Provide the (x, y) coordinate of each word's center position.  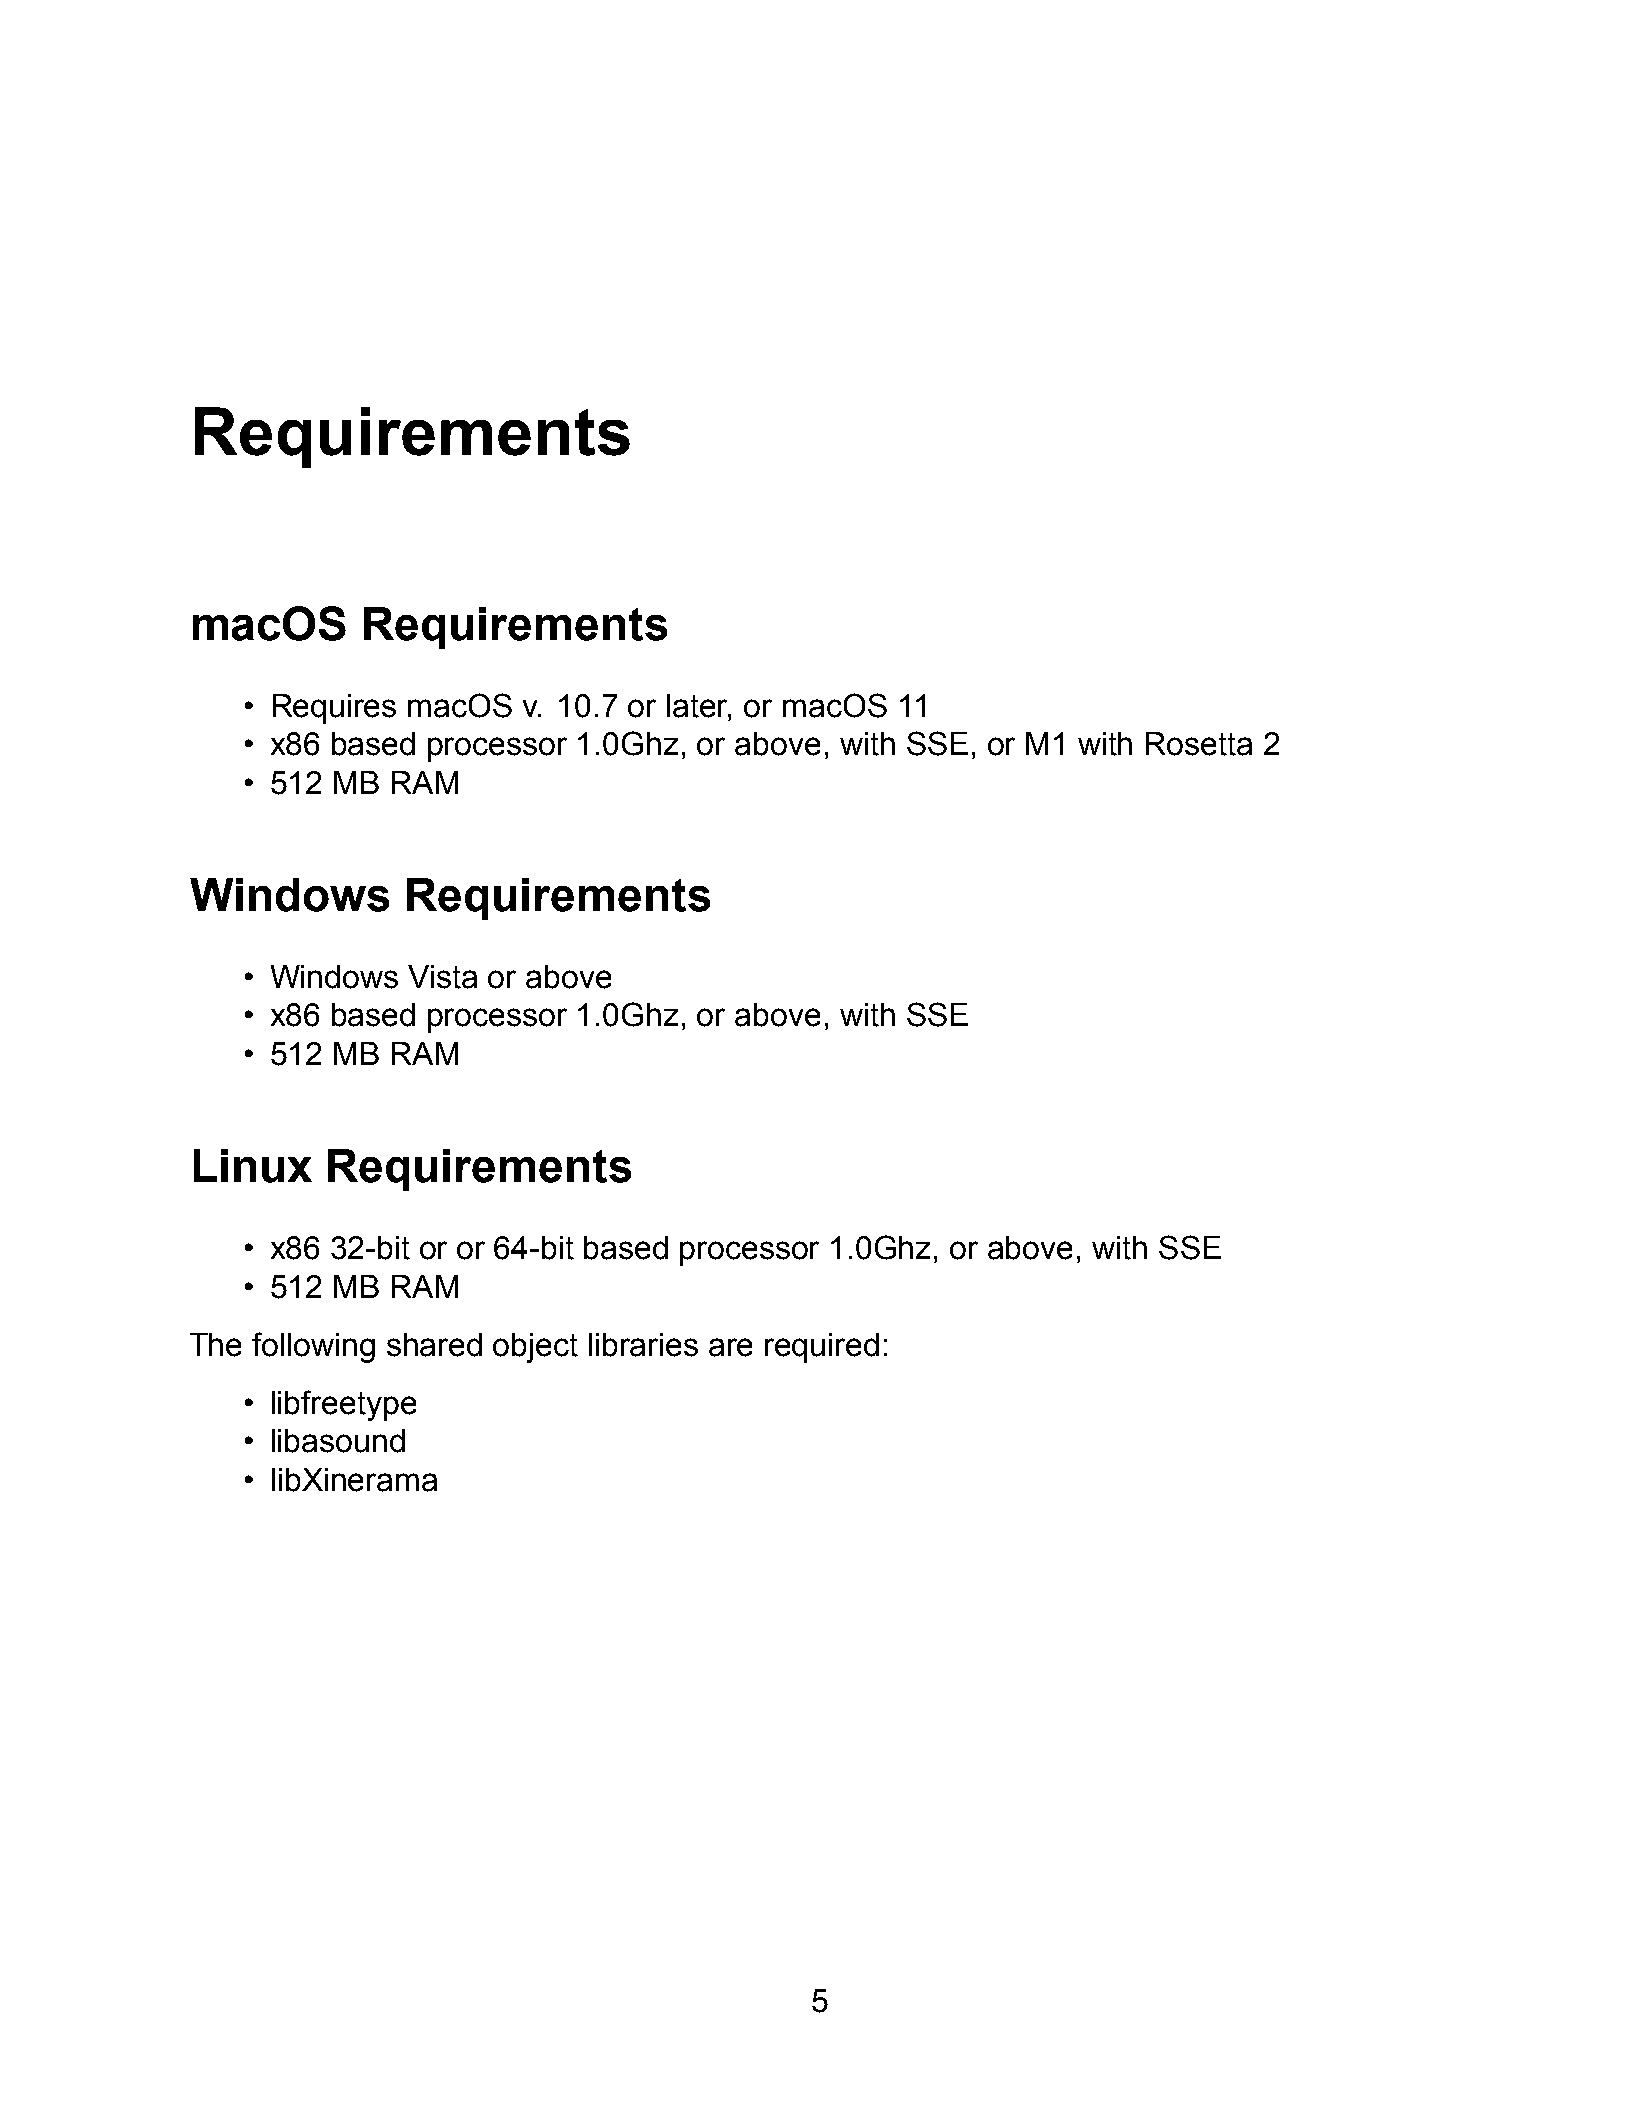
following (313, 1347)
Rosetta (1199, 744)
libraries (643, 1345)
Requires (334, 709)
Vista (442, 977)
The (215, 1345)
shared (434, 1345)
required (822, 1348)
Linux (253, 1166)
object (535, 1348)
